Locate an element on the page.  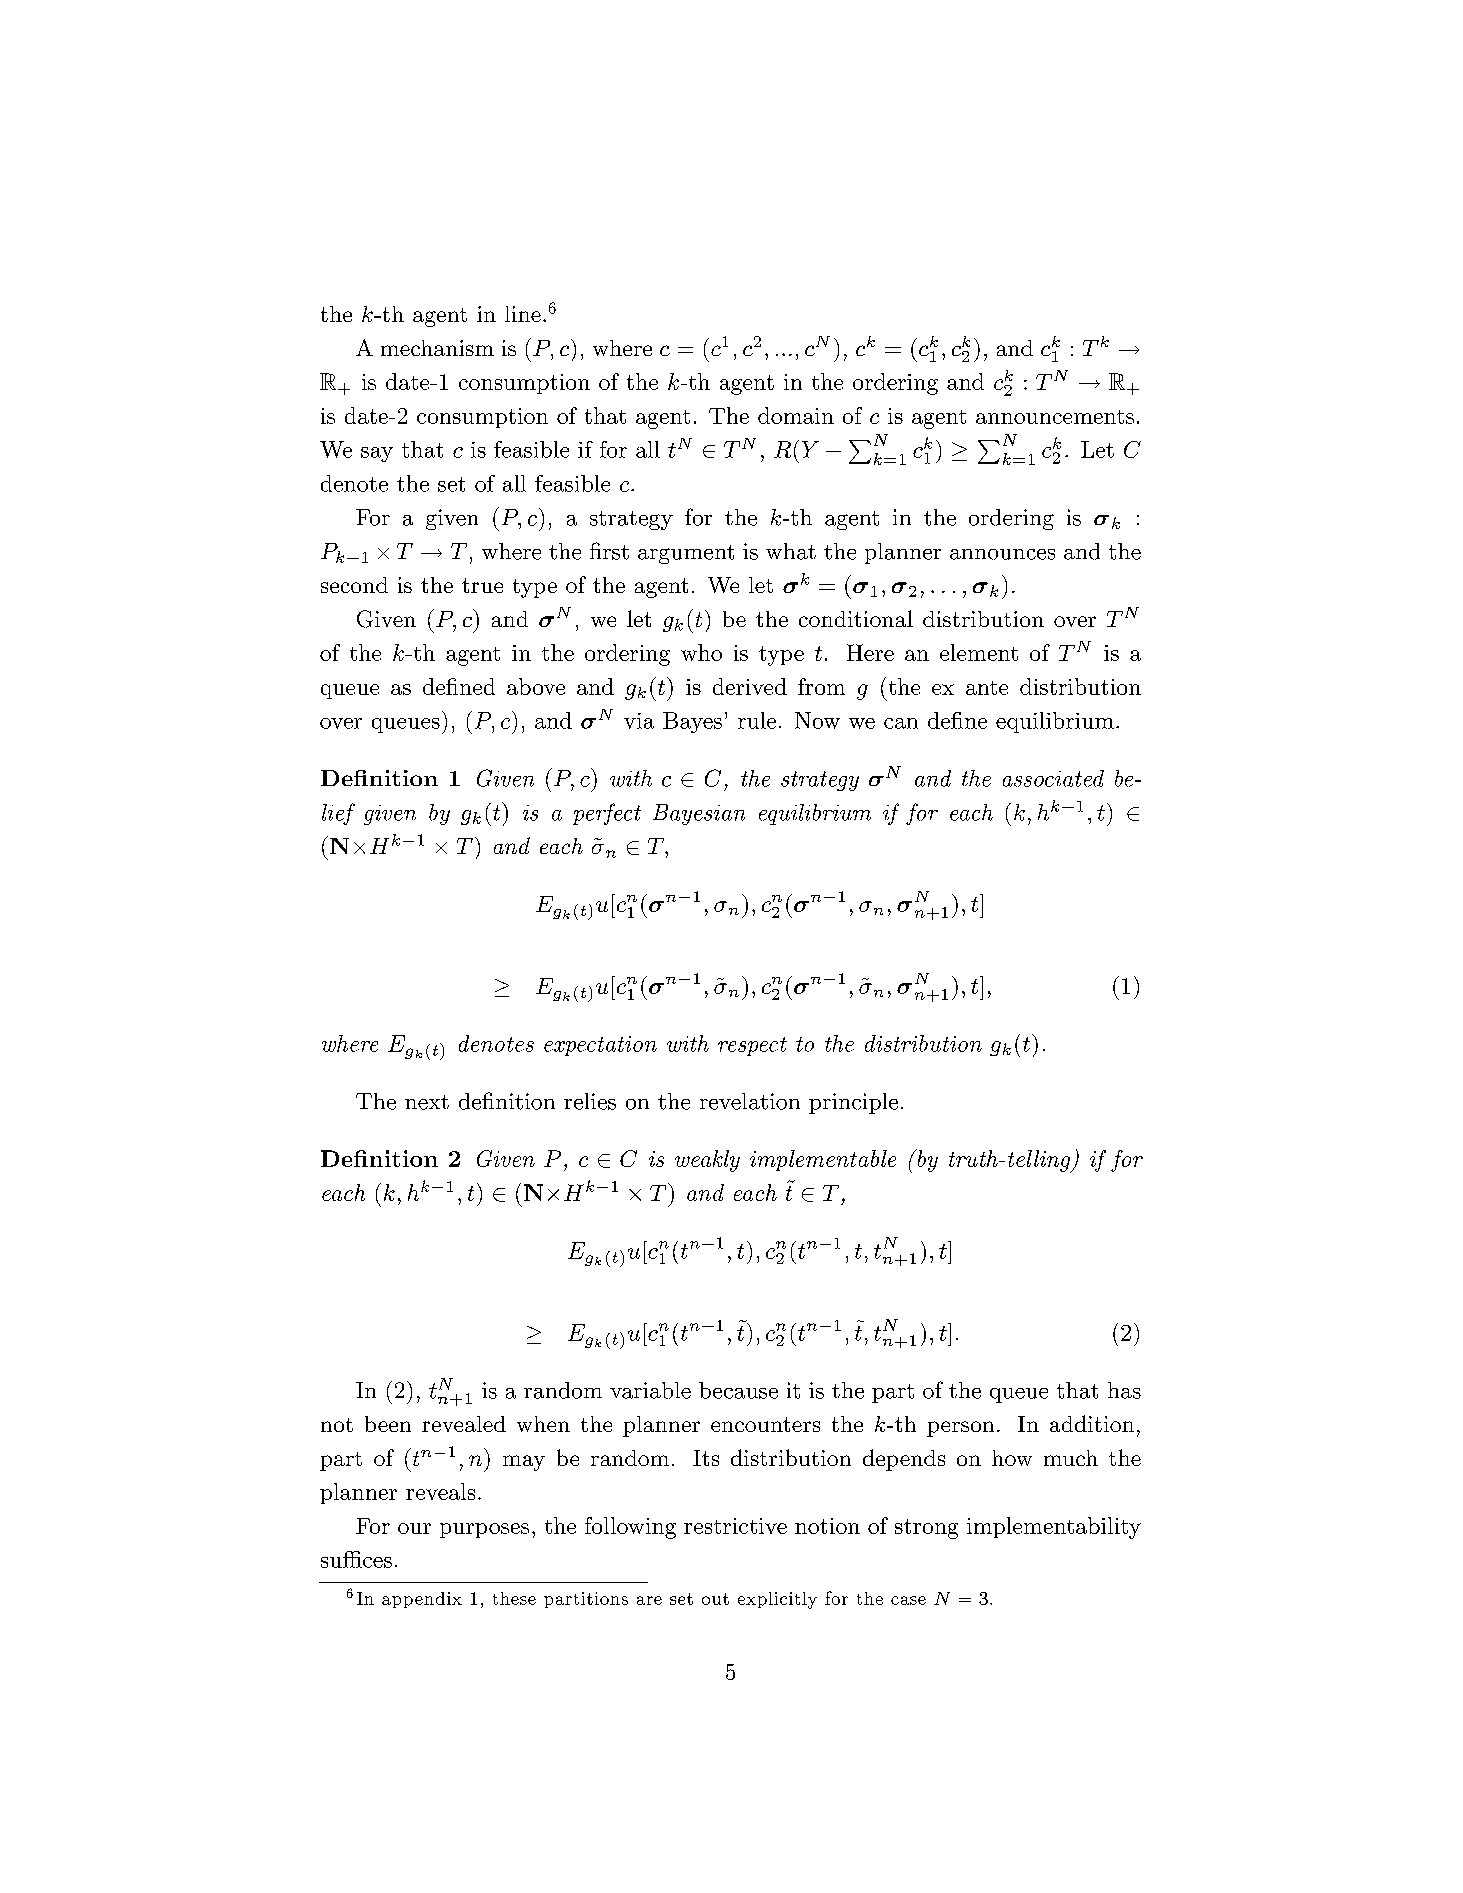
derived is located at coordinates (750, 686).
